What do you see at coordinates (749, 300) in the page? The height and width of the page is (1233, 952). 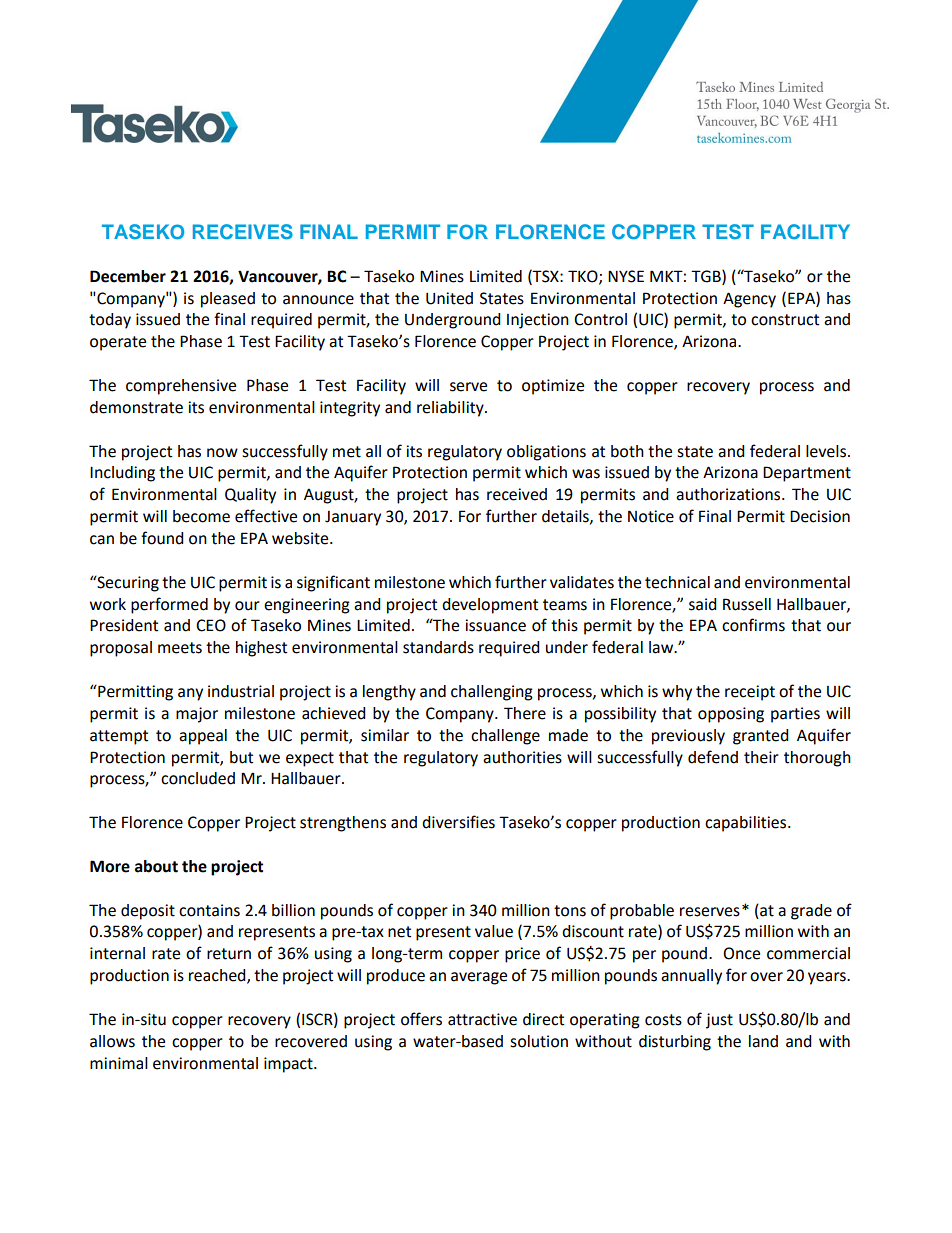 I see `Agency` at bounding box center [749, 300].
